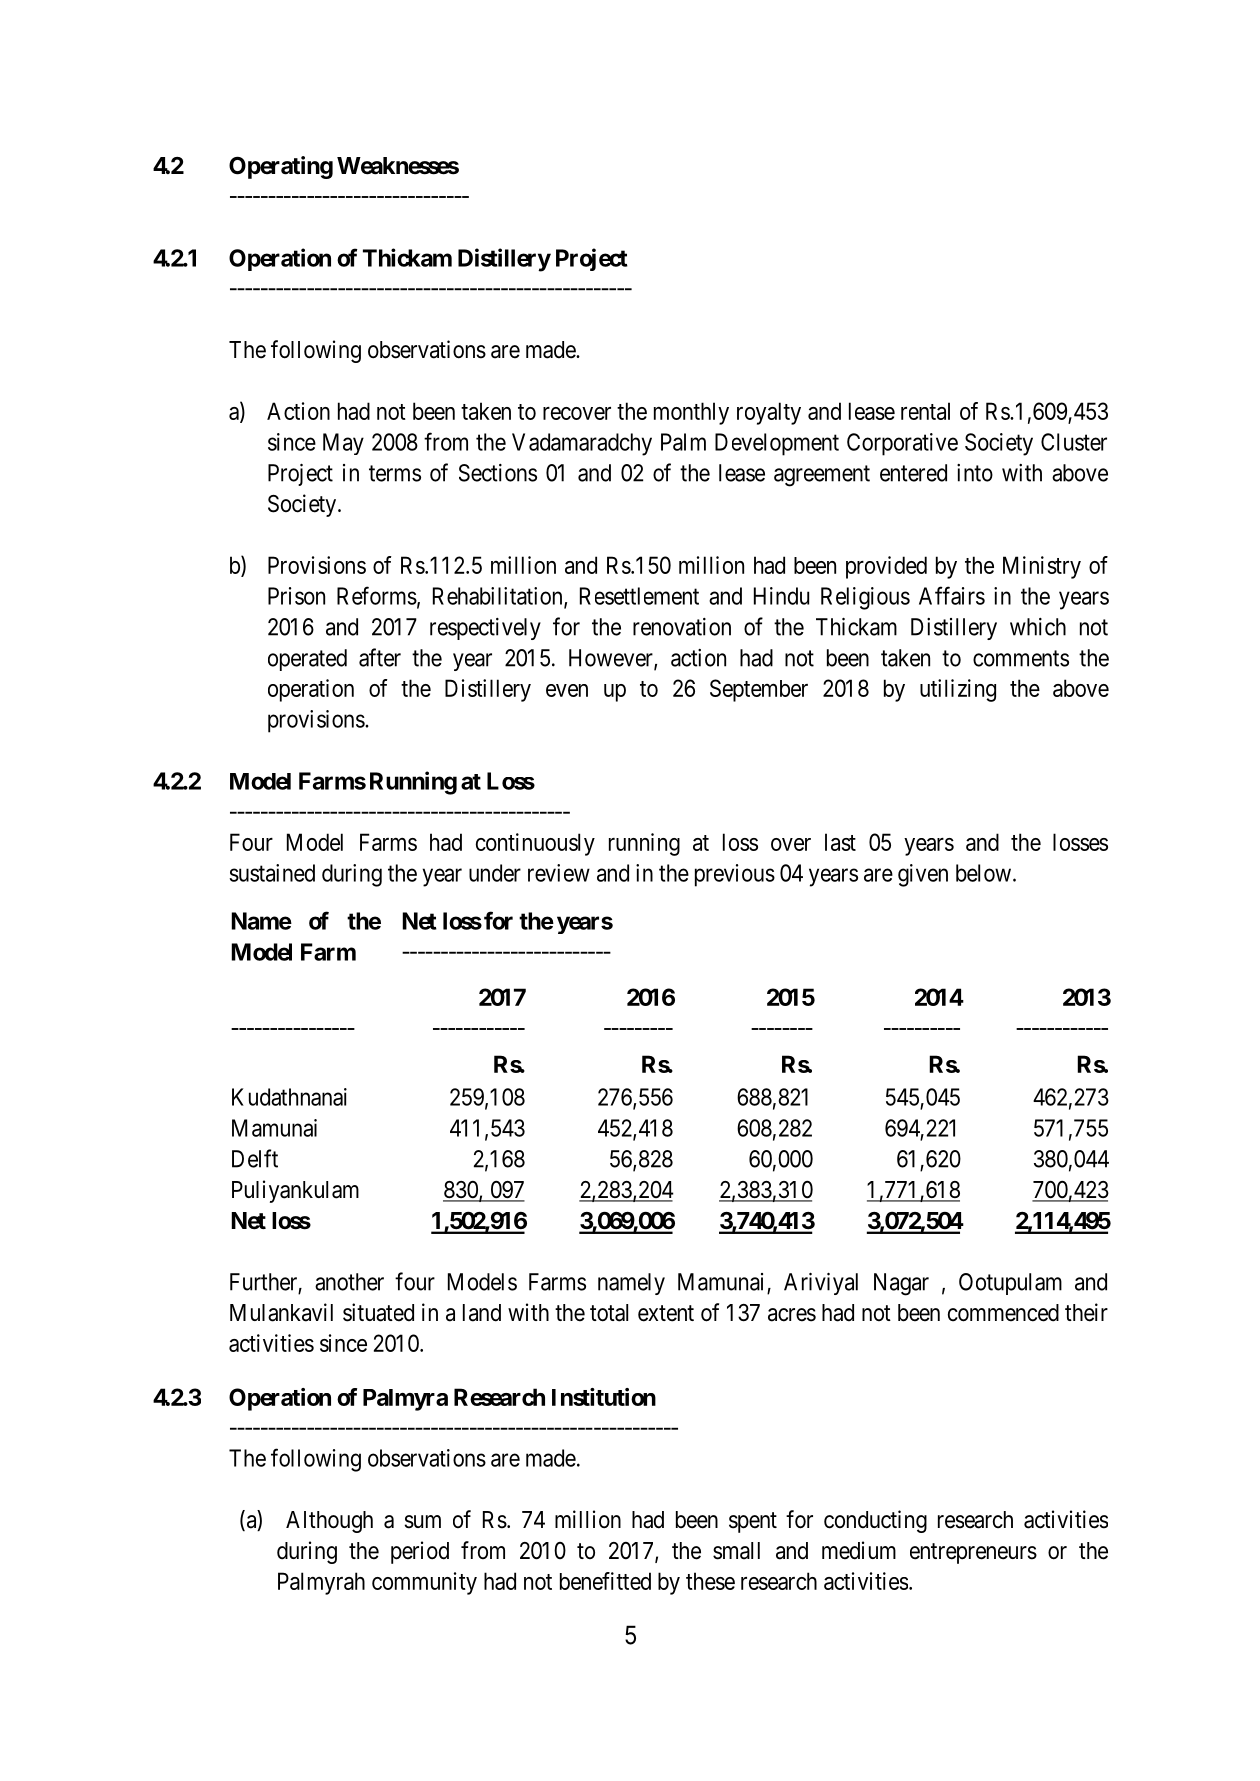  What do you see at coordinates (735, 875) in the screenshot?
I see `previous` at bounding box center [735, 875].
